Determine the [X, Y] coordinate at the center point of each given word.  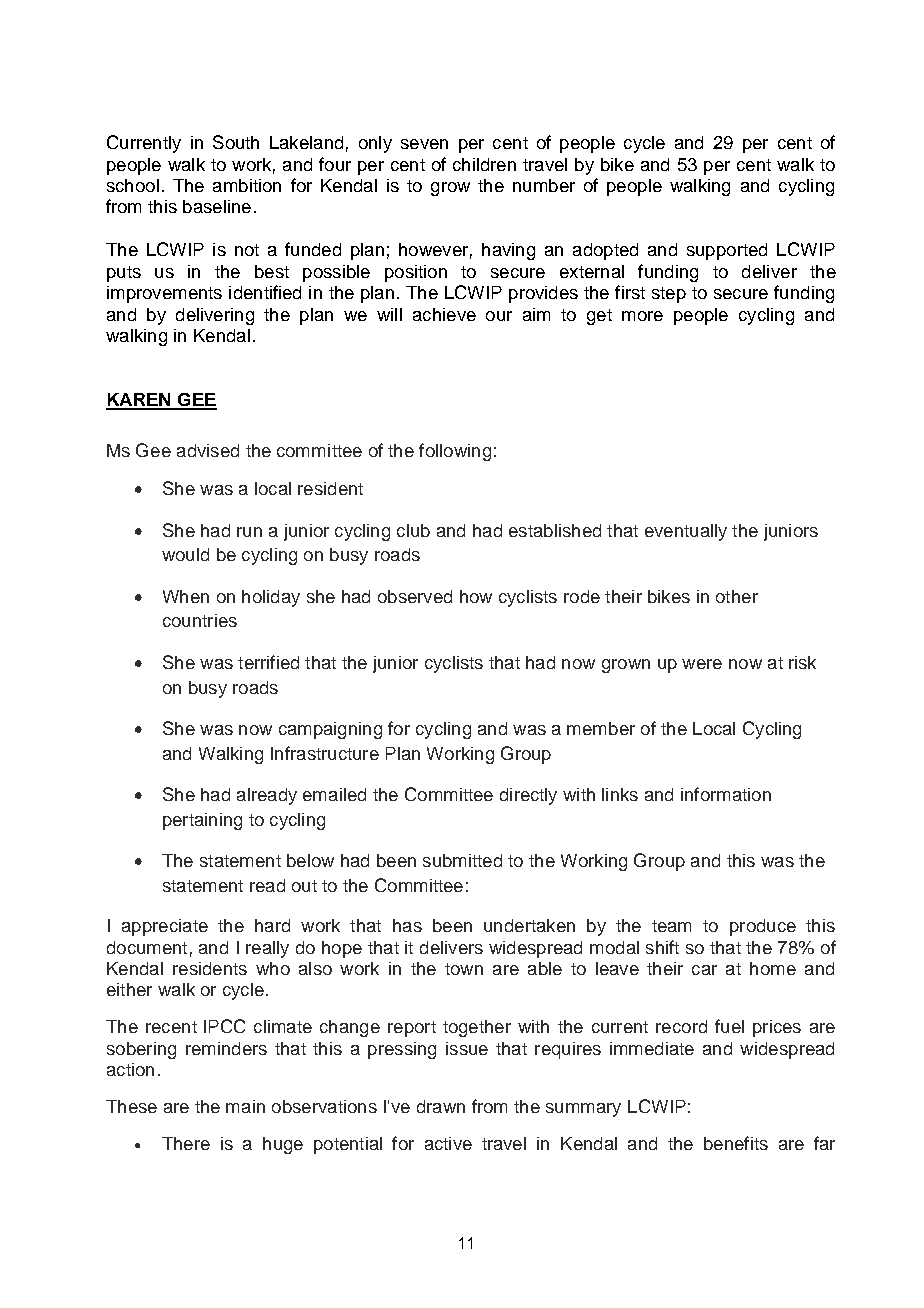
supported [727, 251]
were [702, 664]
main [245, 1106]
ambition [247, 185]
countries [200, 620]
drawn [441, 1106]
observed [415, 596]
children [484, 164]
